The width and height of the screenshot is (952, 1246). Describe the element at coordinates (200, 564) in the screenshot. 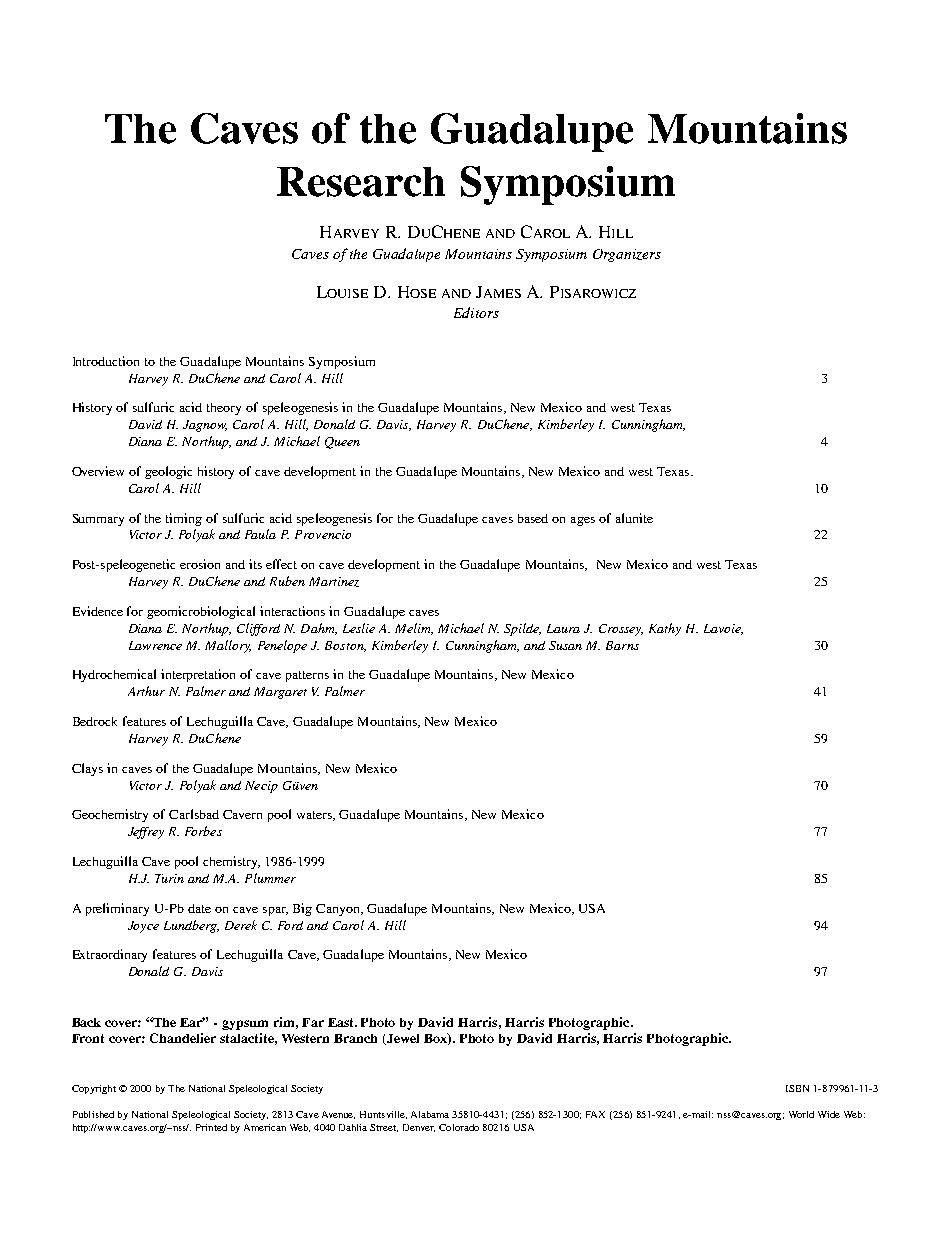

I see `erosion` at that location.
